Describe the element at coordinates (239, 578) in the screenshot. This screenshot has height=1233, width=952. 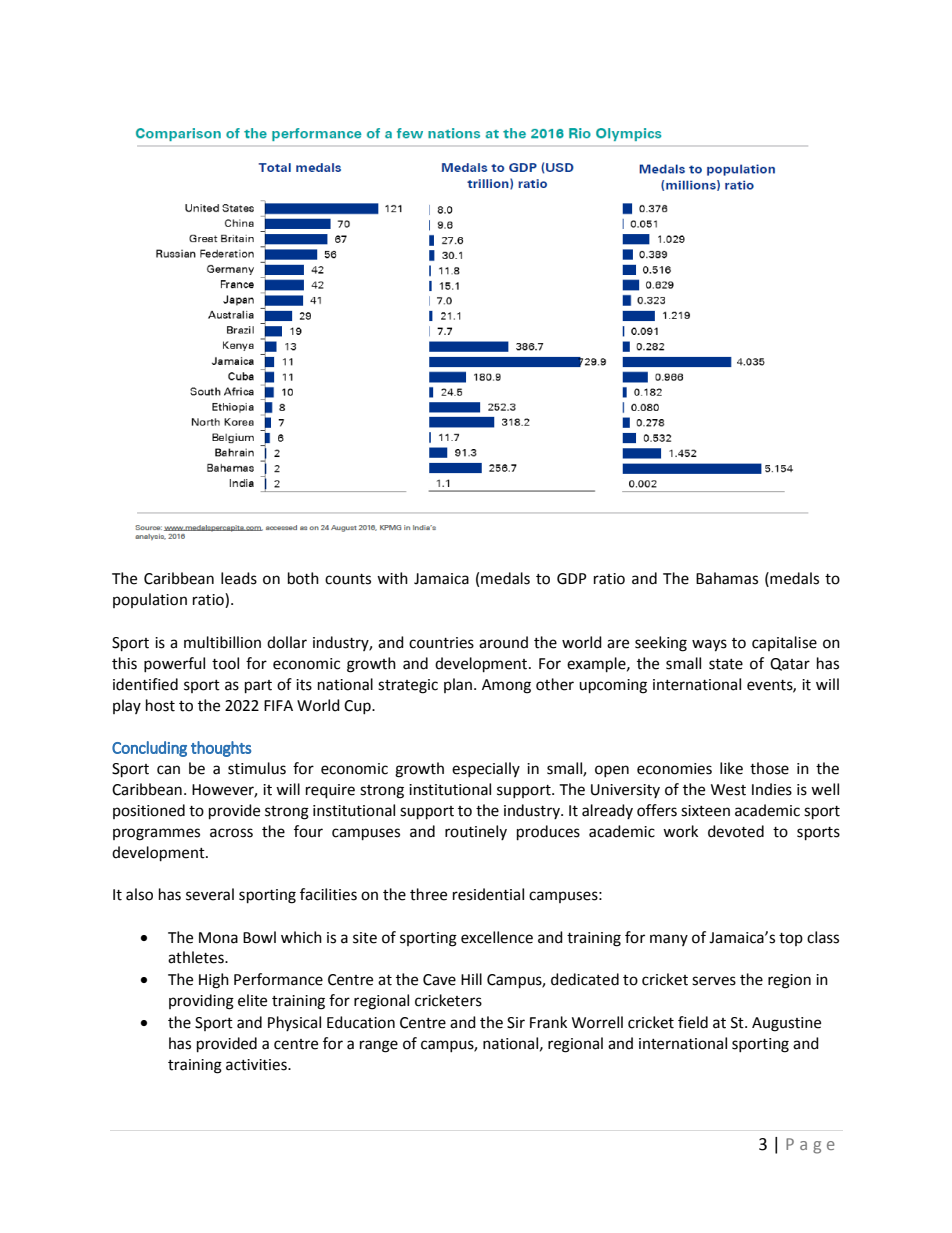
I see `leads` at that location.
